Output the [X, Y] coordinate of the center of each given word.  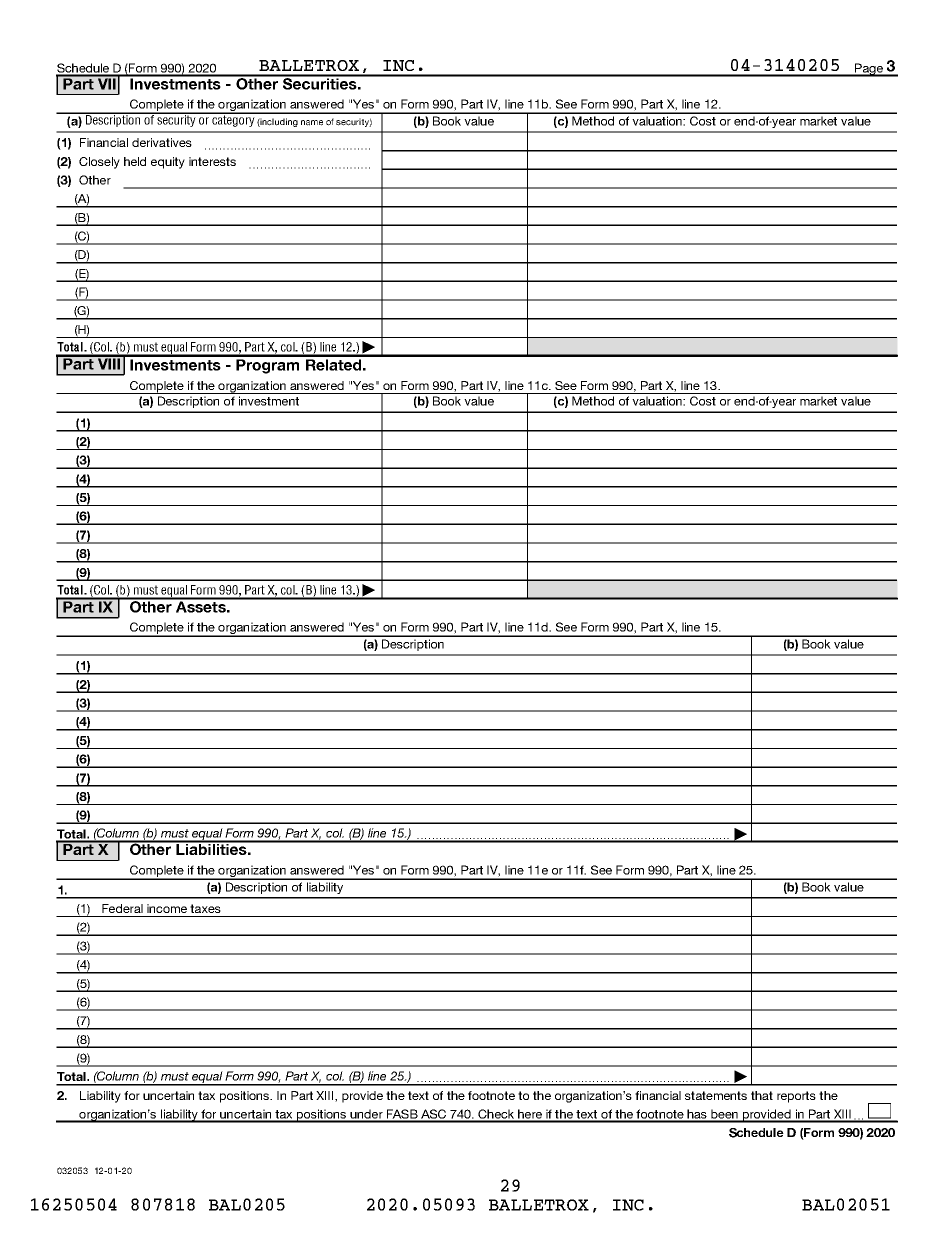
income [167, 908]
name [312, 123]
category [233, 120]
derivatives [162, 142]
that [762, 1095]
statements [716, 1095]
